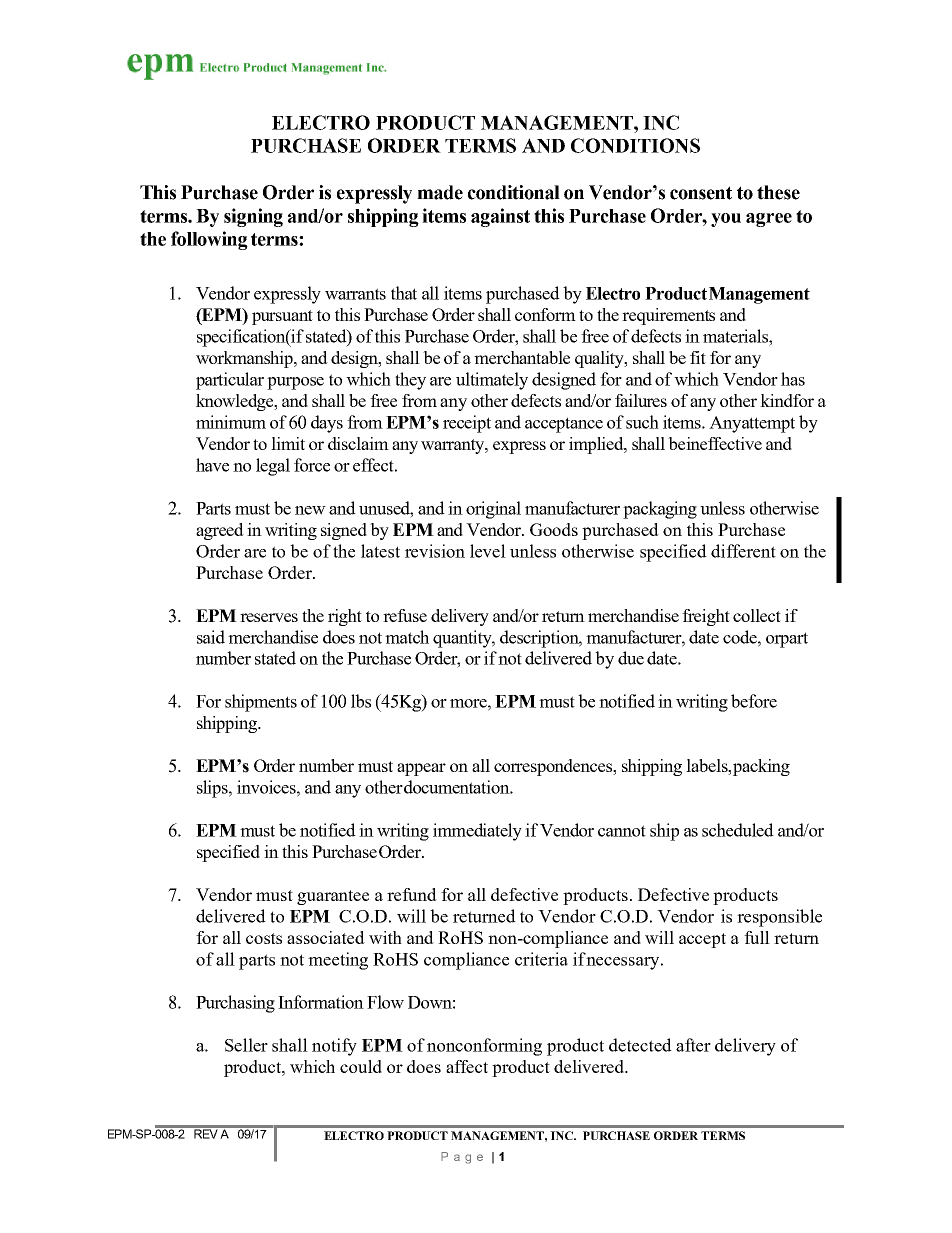  What do you see at coordinates (488, 551) in the screenshot?
I see `level` at bounding box center [488, 551].
